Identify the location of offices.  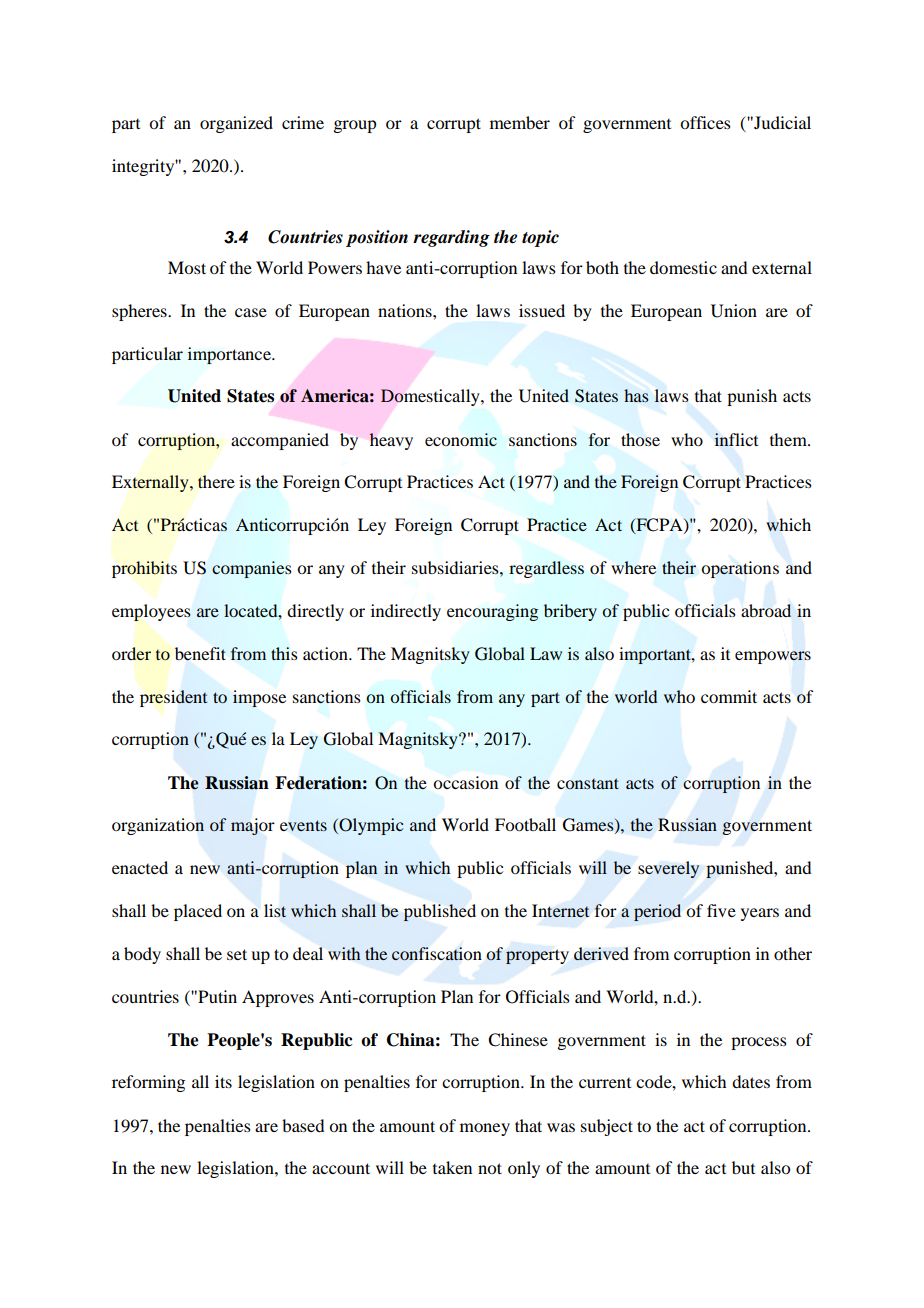
(705, 122).
